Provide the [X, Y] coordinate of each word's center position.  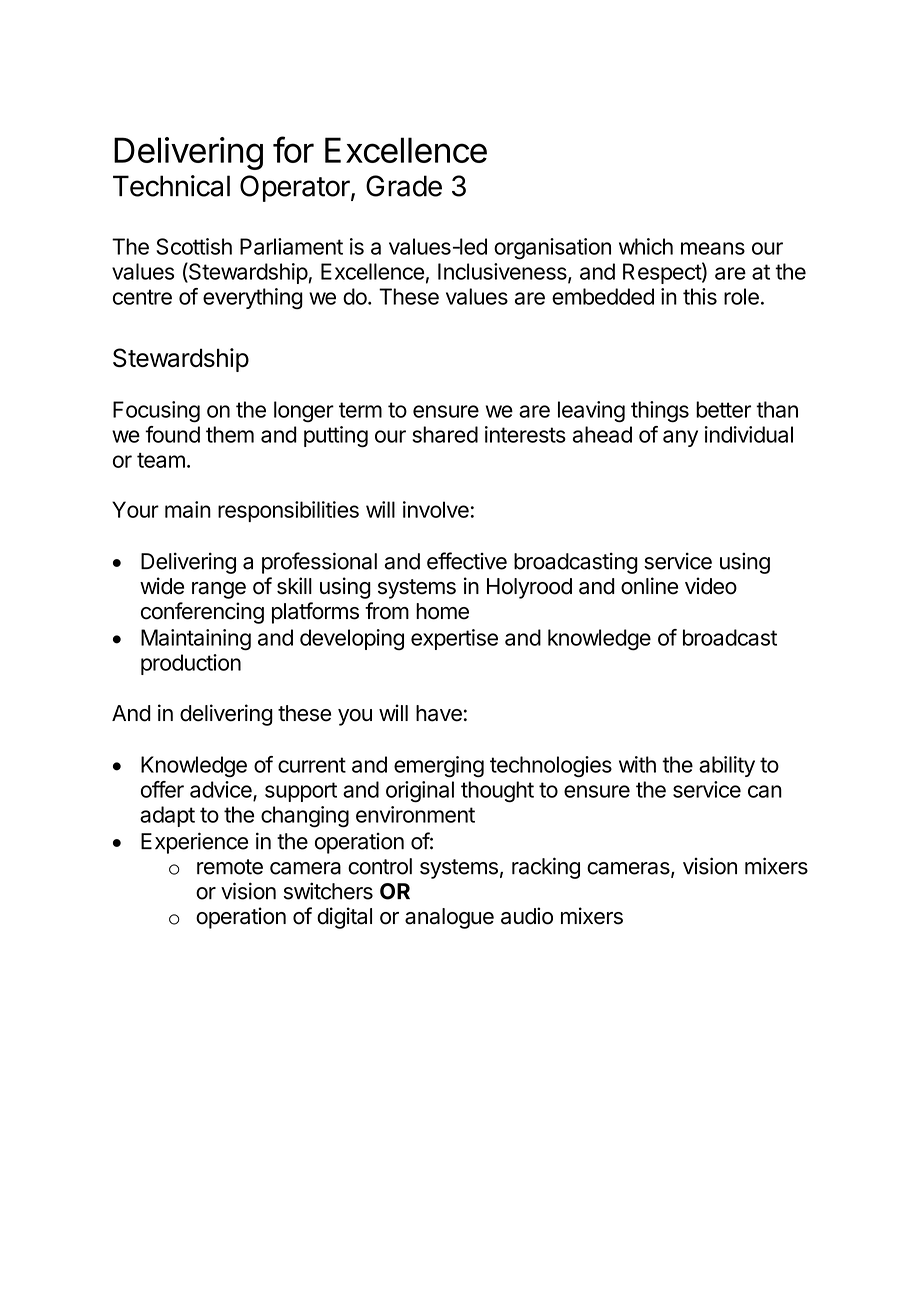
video [711, 586]
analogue [449, 918]
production [191, 664]
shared [445, 434]
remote [230, 867]
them [230, 434]
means [713, 248]
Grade [404, 186]
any [680, 438]
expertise [454, 639]
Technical [171, 186]
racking [546, 868]
